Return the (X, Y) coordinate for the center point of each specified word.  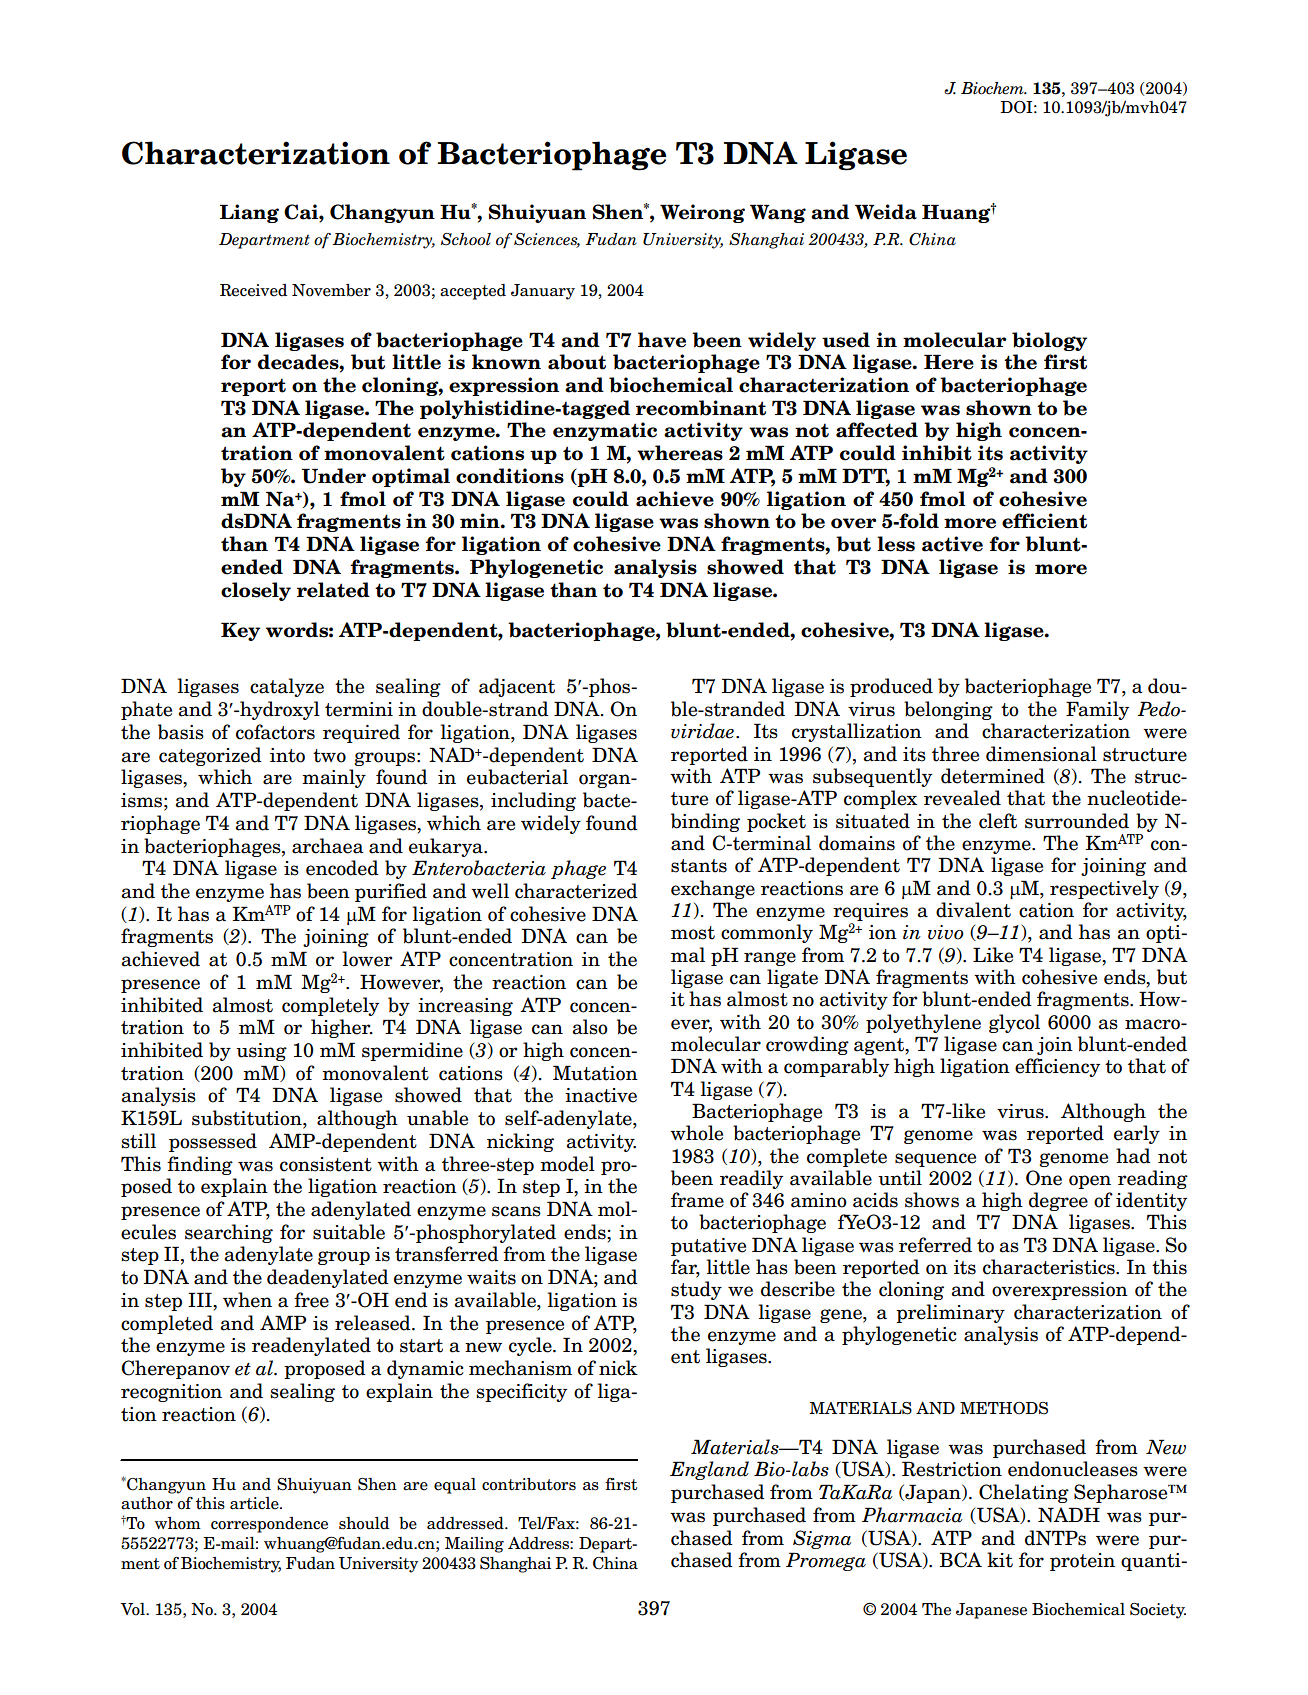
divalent (973, 910)
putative (708, 1247)
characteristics (1050, 1267)
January (543, 292)
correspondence (269, 1525)
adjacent (517, 687)
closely (256, 591)
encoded (342, 868)
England (709, 1470)
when (247, 1300)
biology (1049, 341)
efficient (1044, 521)
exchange (713, 889)
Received (253, 290)
